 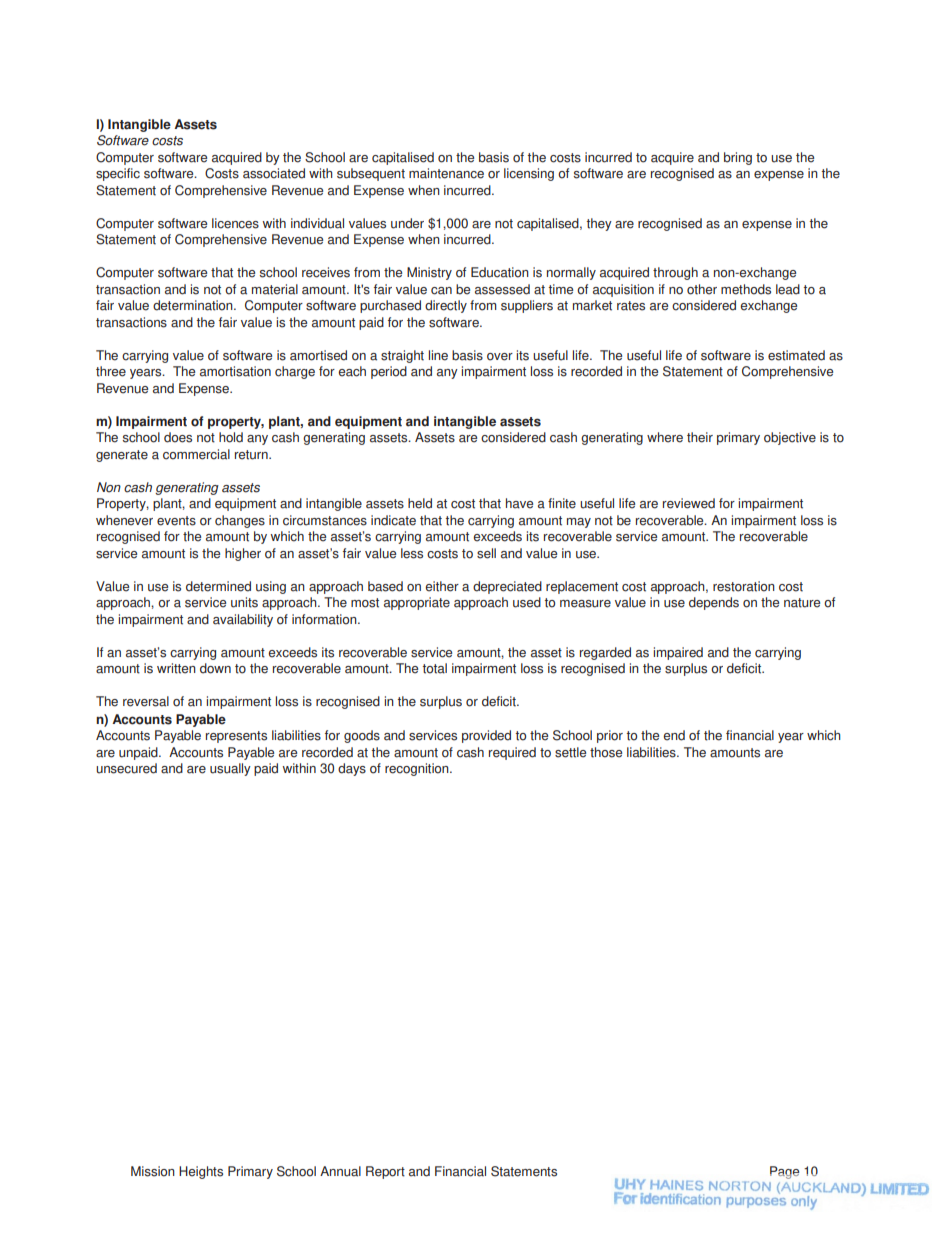 I want to click on maintenance, so click(x=446, y=173).
